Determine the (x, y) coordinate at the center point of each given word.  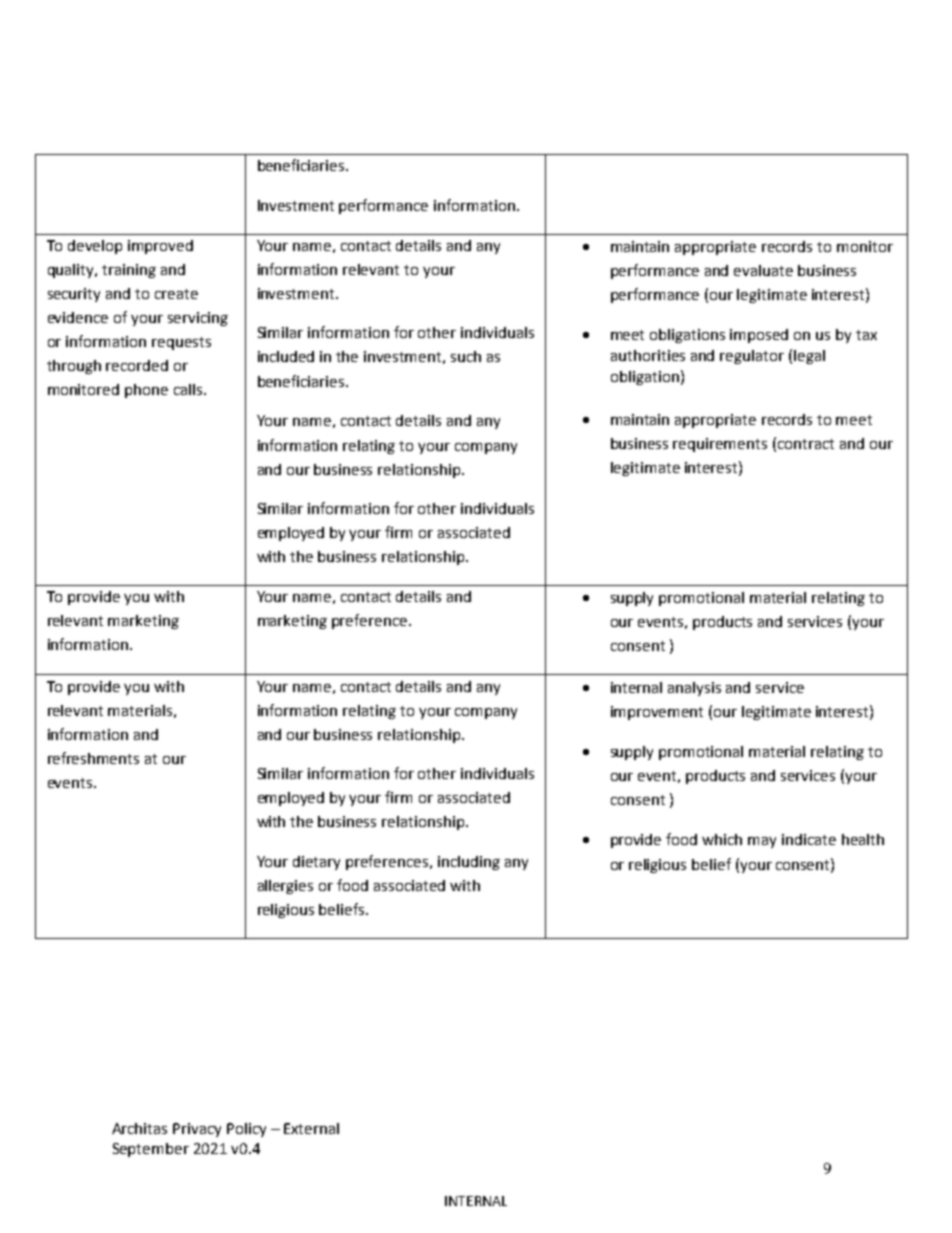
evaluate (763, 270)
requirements (720, 445)
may (762, 842)
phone (146, 391)
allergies (285, 887)
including (469, 863)
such (466, 356)
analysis (694, 689)
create (176, 294)
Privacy (197, 1130)
